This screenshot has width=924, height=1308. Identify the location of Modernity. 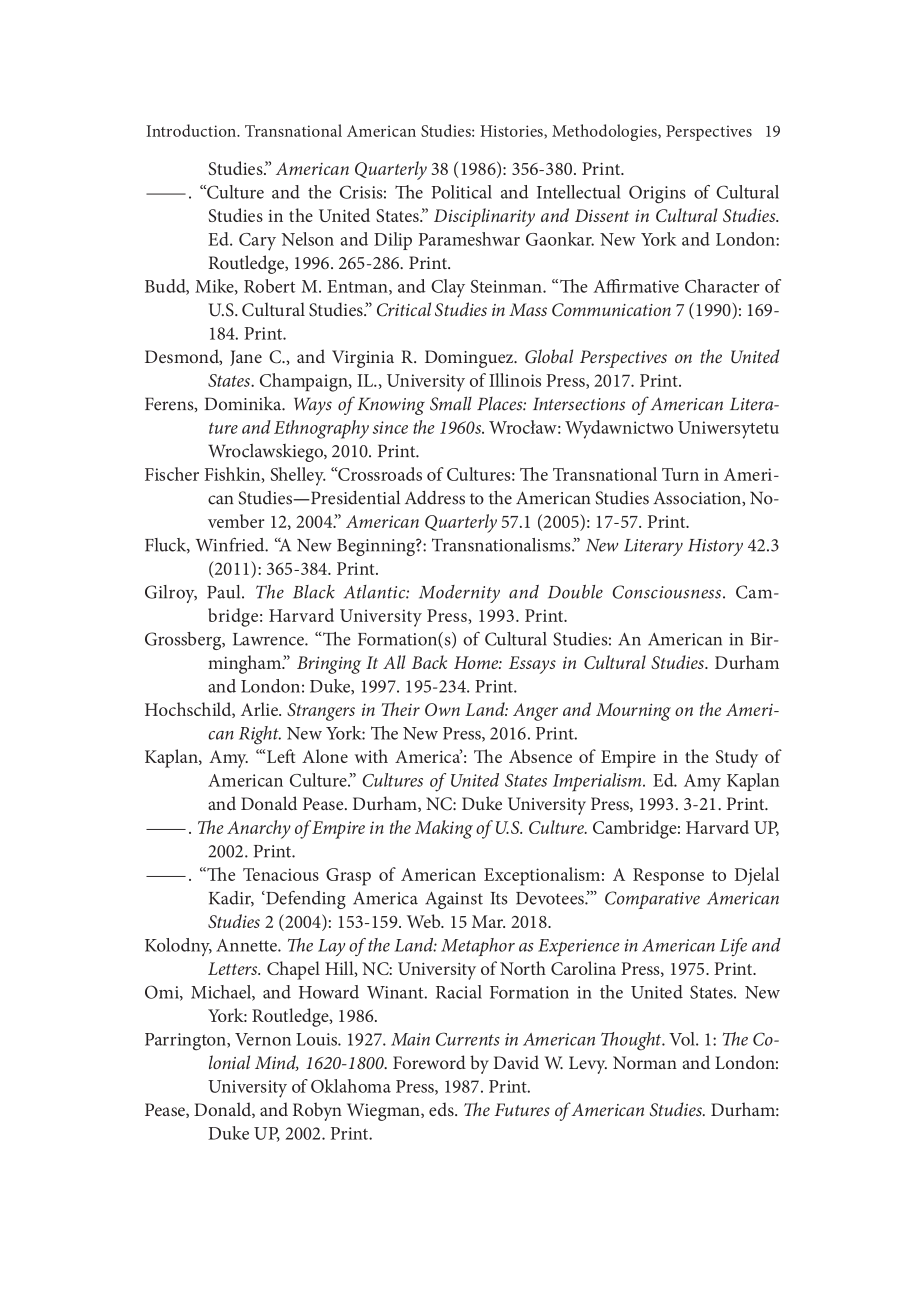
(459, 594).
